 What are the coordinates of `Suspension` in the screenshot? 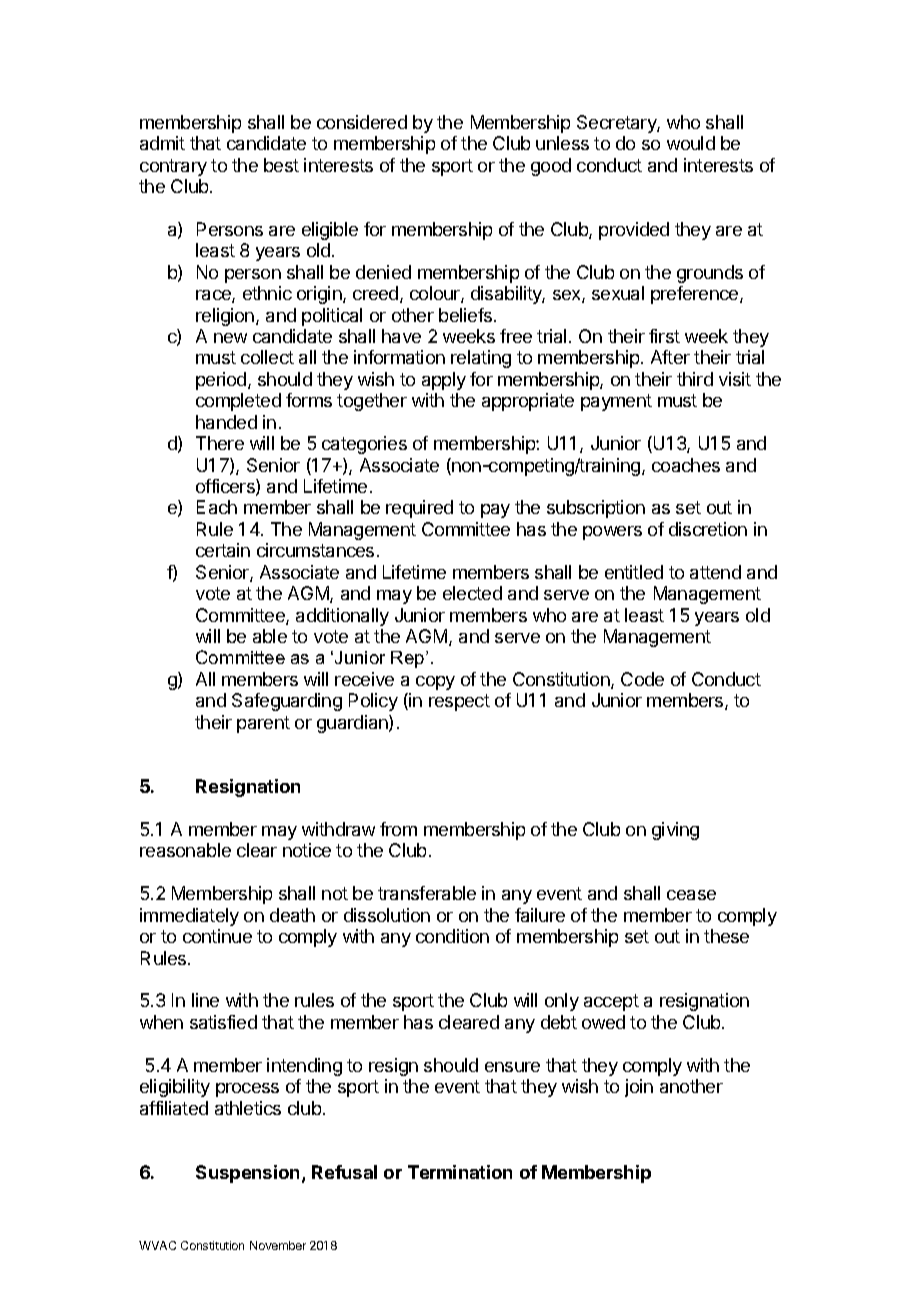 It's located at (249, 1174).
